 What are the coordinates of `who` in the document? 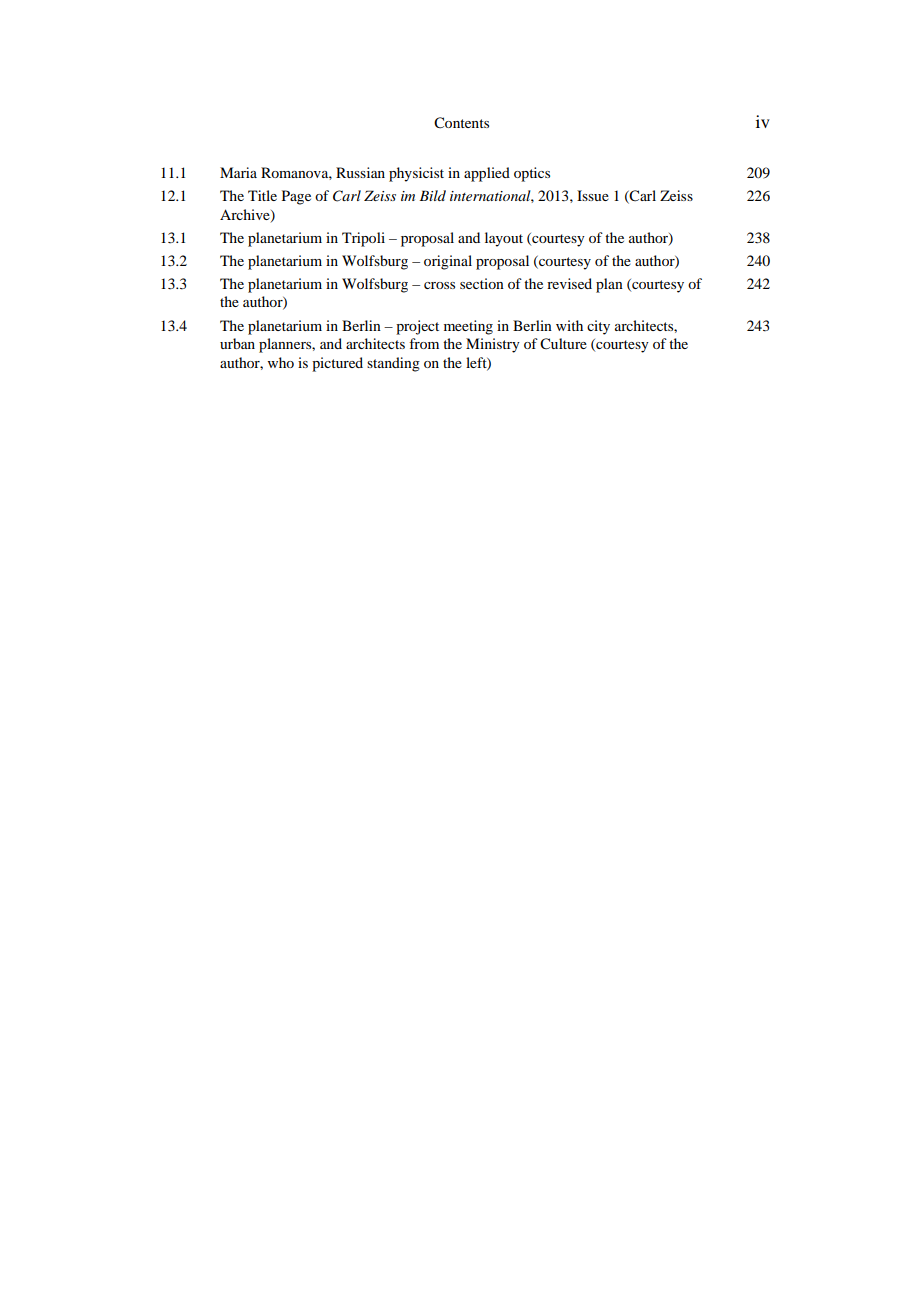 It's located at (281, 362).
